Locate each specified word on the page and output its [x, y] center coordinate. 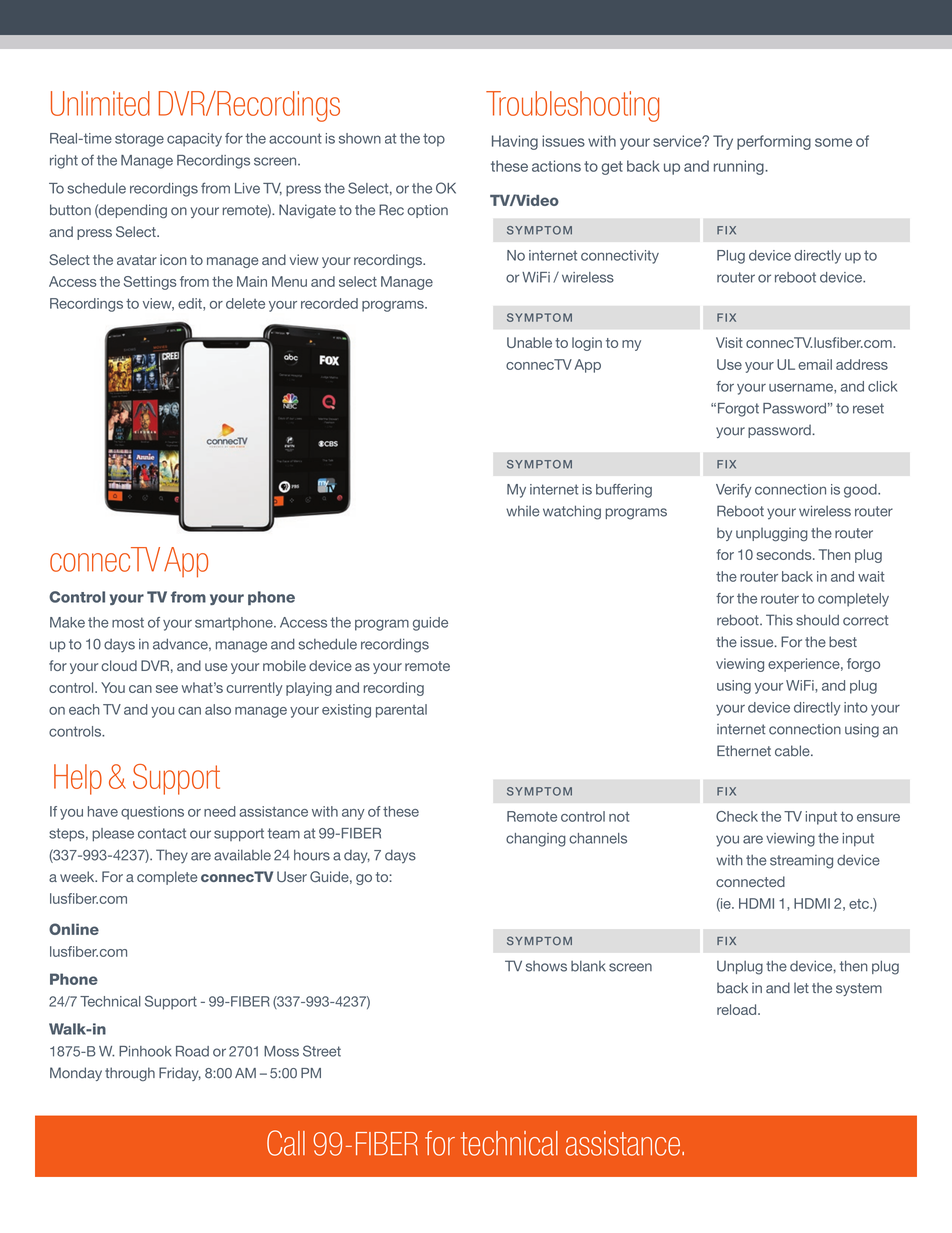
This [779, 620]
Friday [180, 1074]
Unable [529, 342]
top [434, 140]
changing [536, 840]
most [128, 622]
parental [401, 711]
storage [139, 140]
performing [774, 142]
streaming [801, 862]
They [172, 856]
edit [191, 304]
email [815, 364]
